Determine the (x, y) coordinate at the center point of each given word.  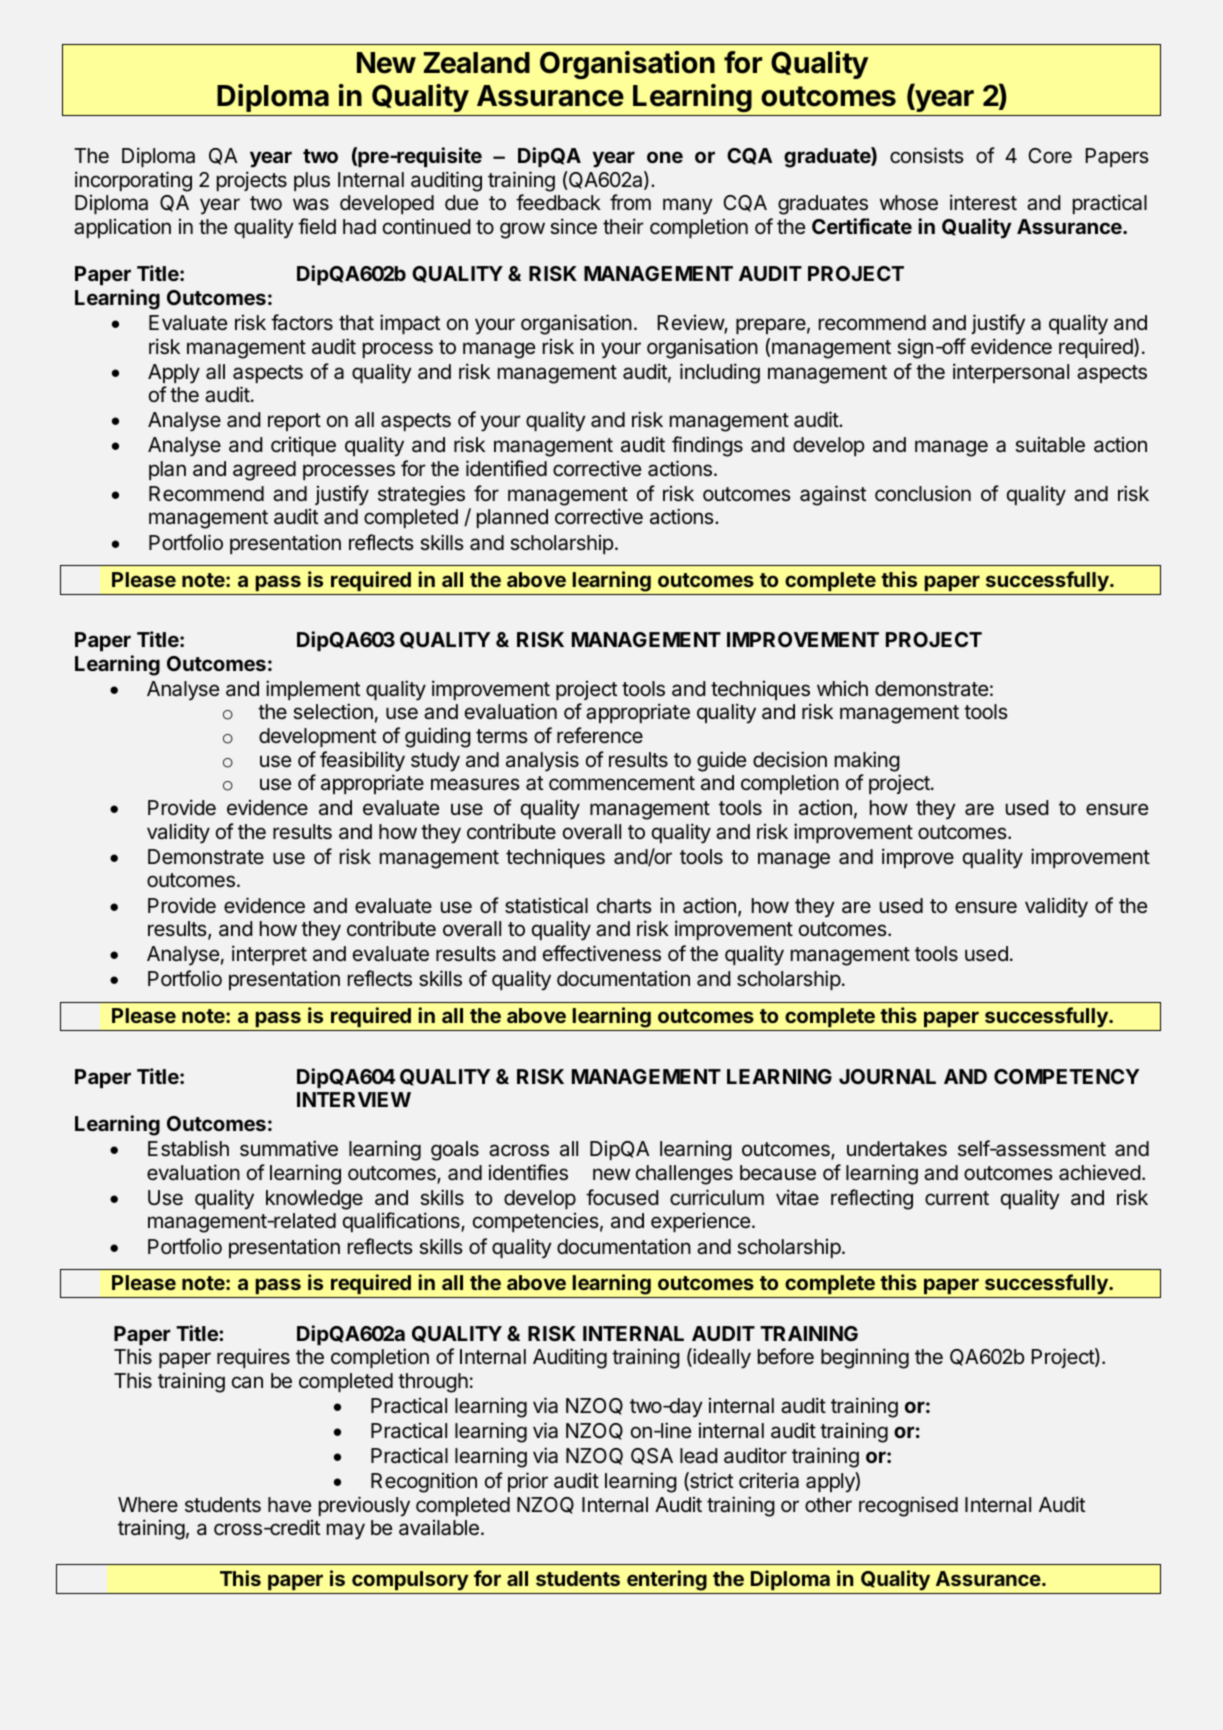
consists (927, 155)
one (665, 157)
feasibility (362, 761)
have (289, 1505)
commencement (622, 783)
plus (312, 181)
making (867, 761)
